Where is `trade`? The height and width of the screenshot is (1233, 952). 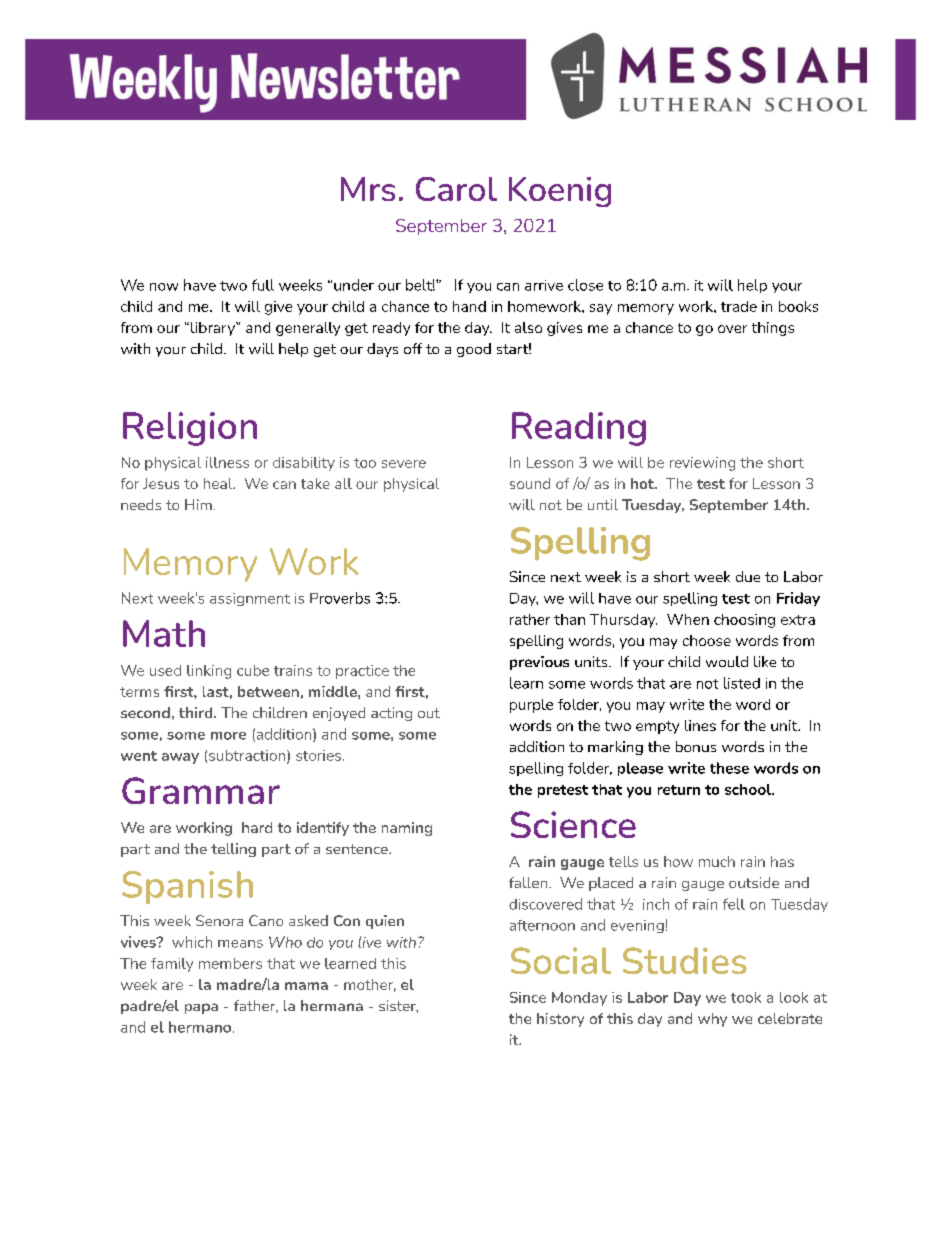 trade is located at coordinates (739, 306).
